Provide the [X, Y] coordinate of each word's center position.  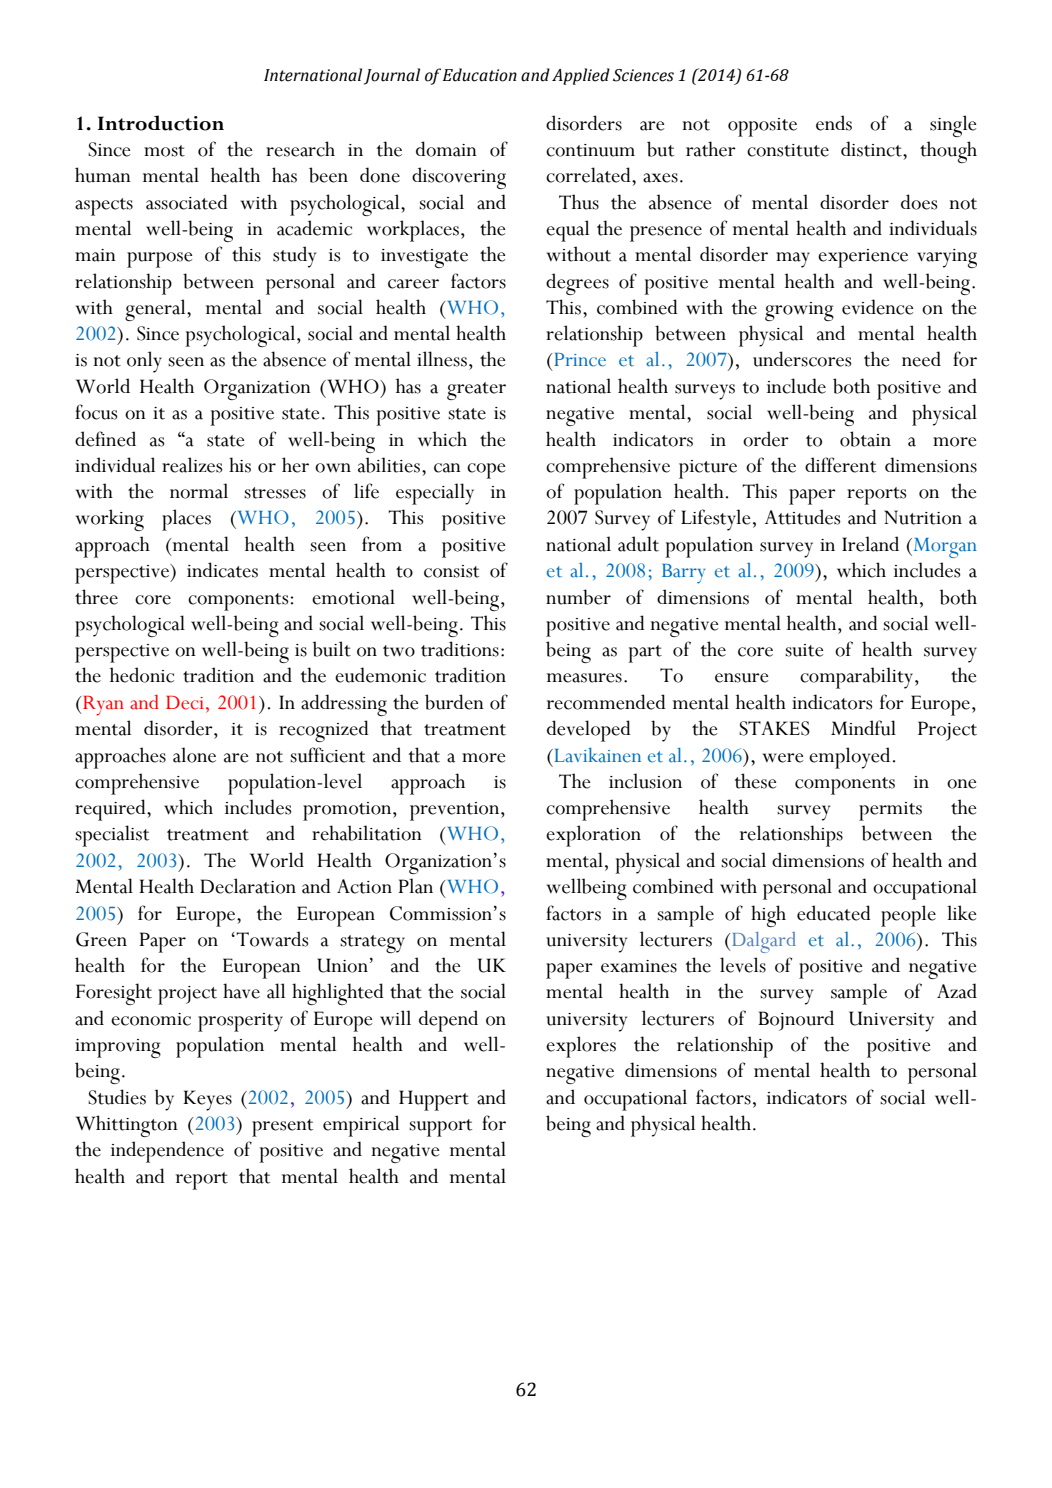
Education [480, 75]
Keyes [207, 1100]
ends [834, 123]
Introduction [161, 123]
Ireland [870, 544]
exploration [593, 836]
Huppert [434, 1100]
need [921, 359]
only [144, 362]
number [578, 597]
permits [890, 811]
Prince [579, 360]
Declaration [248, 886]
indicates [222, 570]
